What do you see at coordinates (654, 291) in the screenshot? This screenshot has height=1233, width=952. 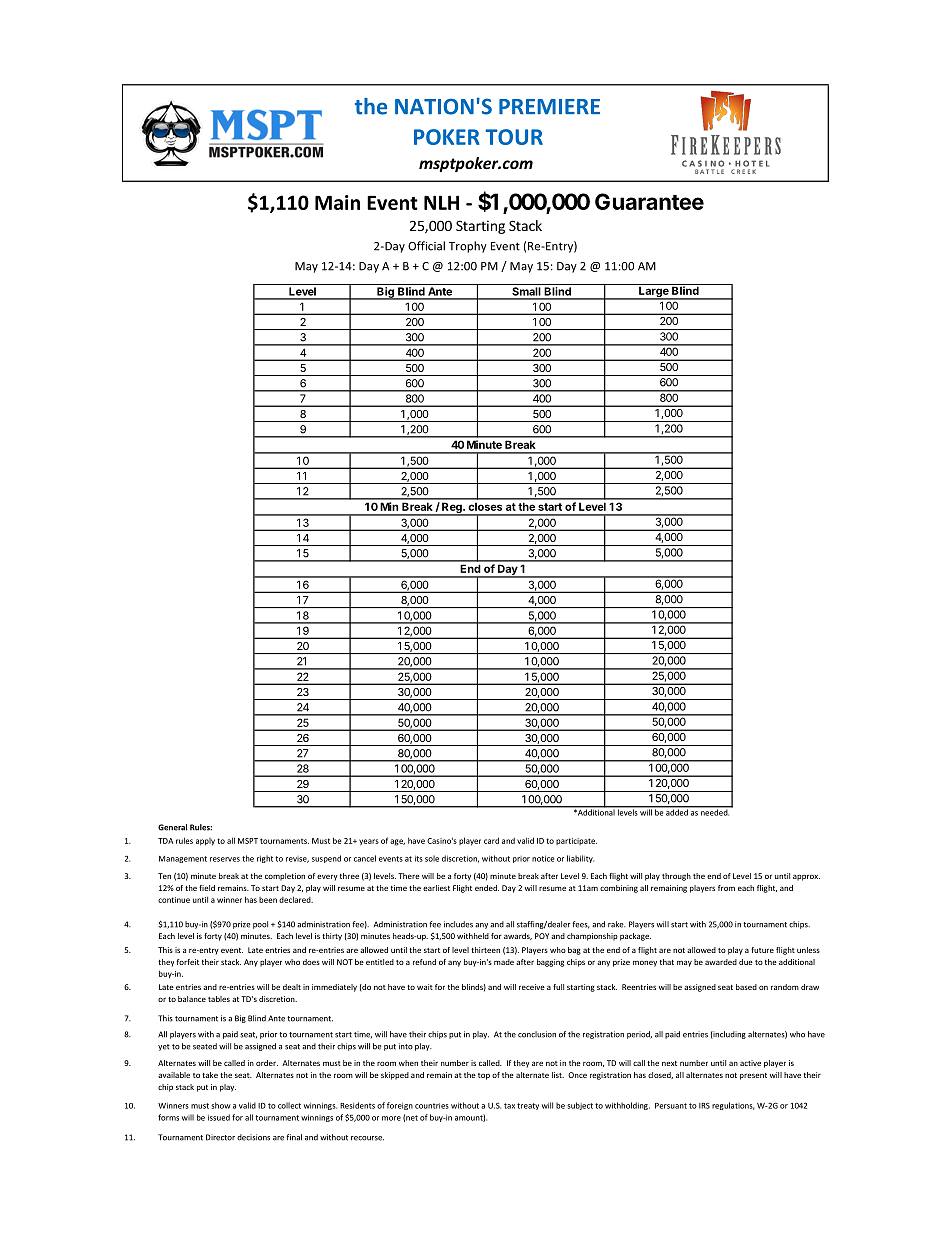 I see `Large` at bounding box center [654, 291].
